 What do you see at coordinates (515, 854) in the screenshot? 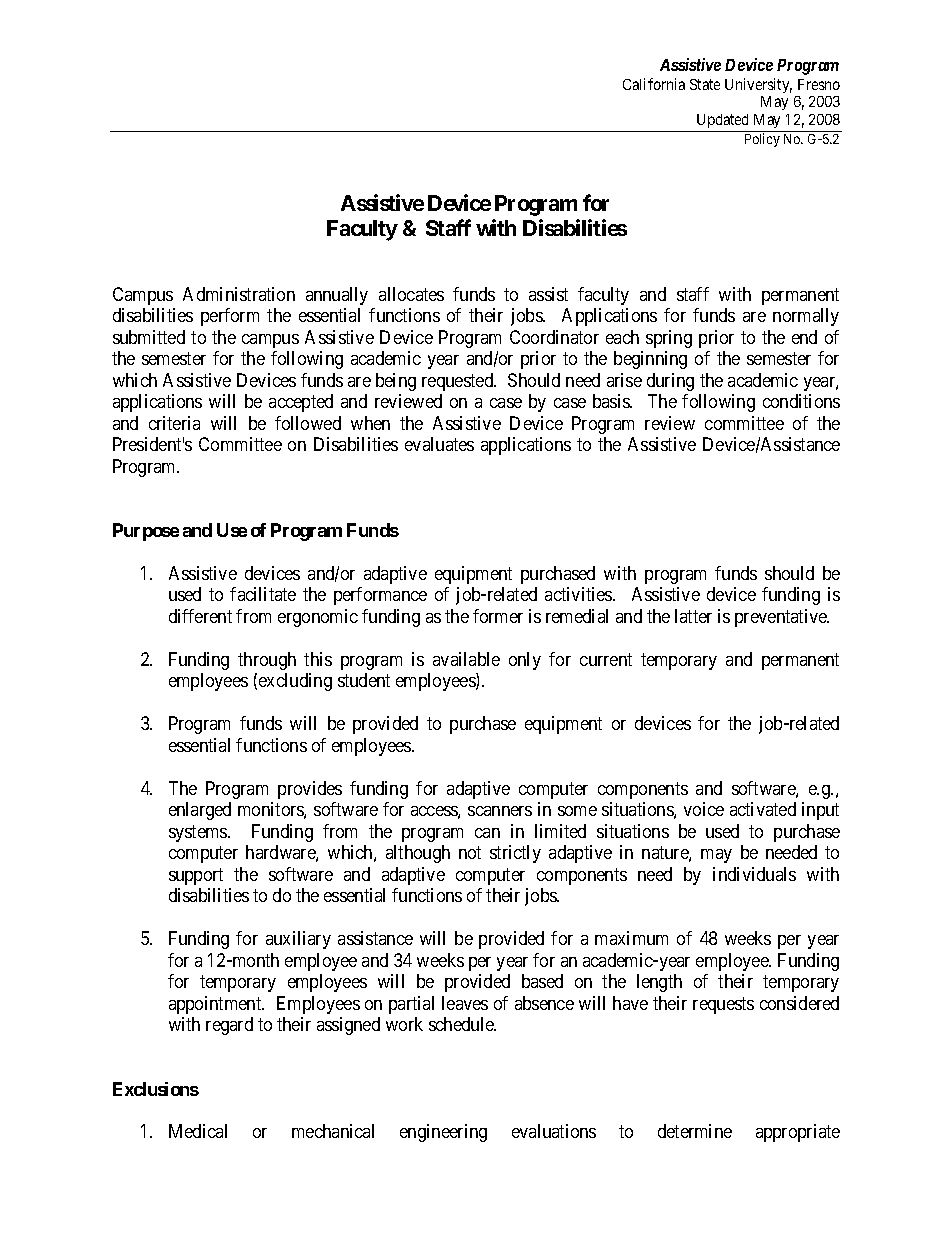
I see `strictly` at bounding box center [515, 854].
